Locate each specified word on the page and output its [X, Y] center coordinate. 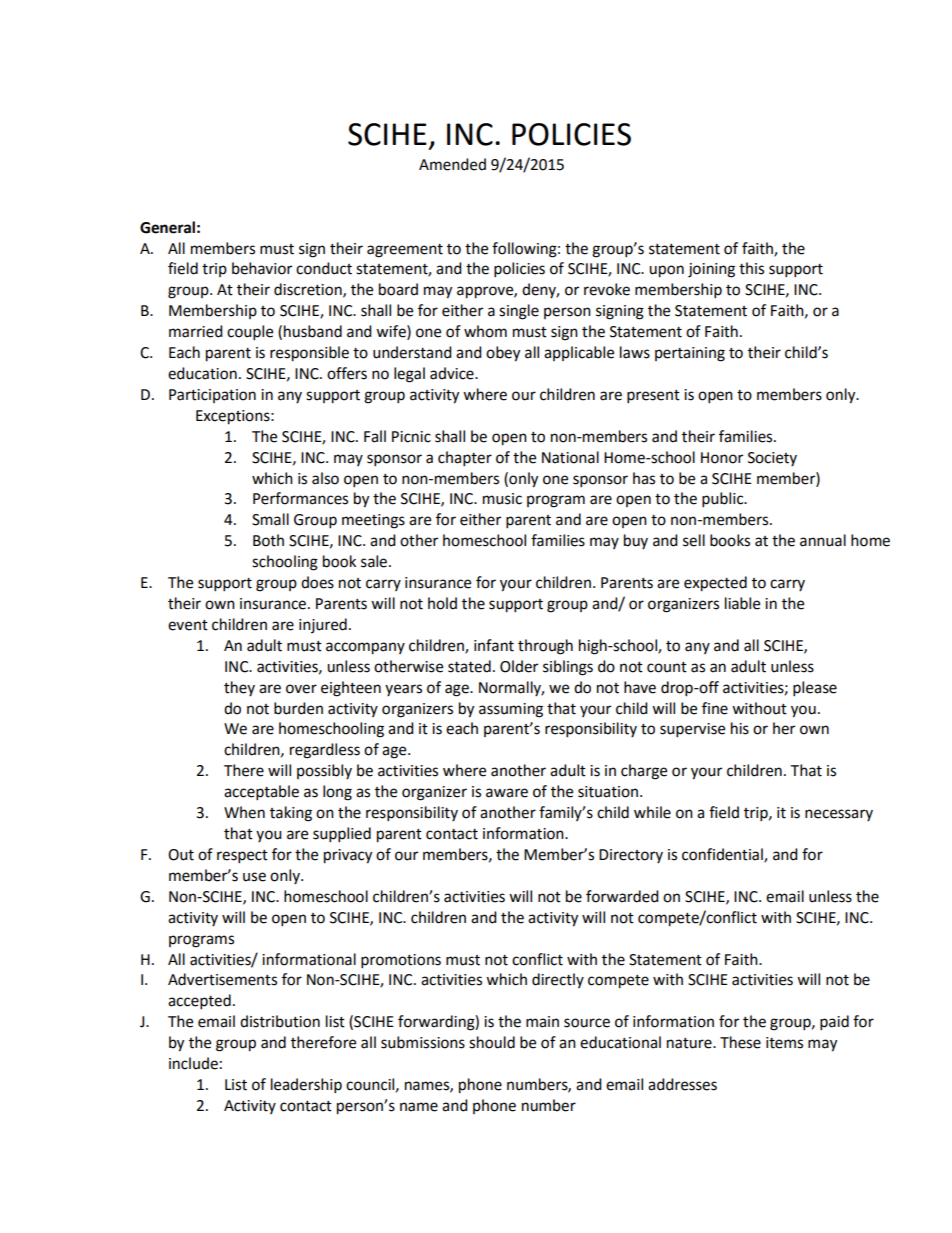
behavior [262, 268]
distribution [280, 1021]
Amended [452, 164]
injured [323, 625]
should [492, 1042]
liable [742, 603]
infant [494, 645]
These [740, 1042]
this [751, 268]
